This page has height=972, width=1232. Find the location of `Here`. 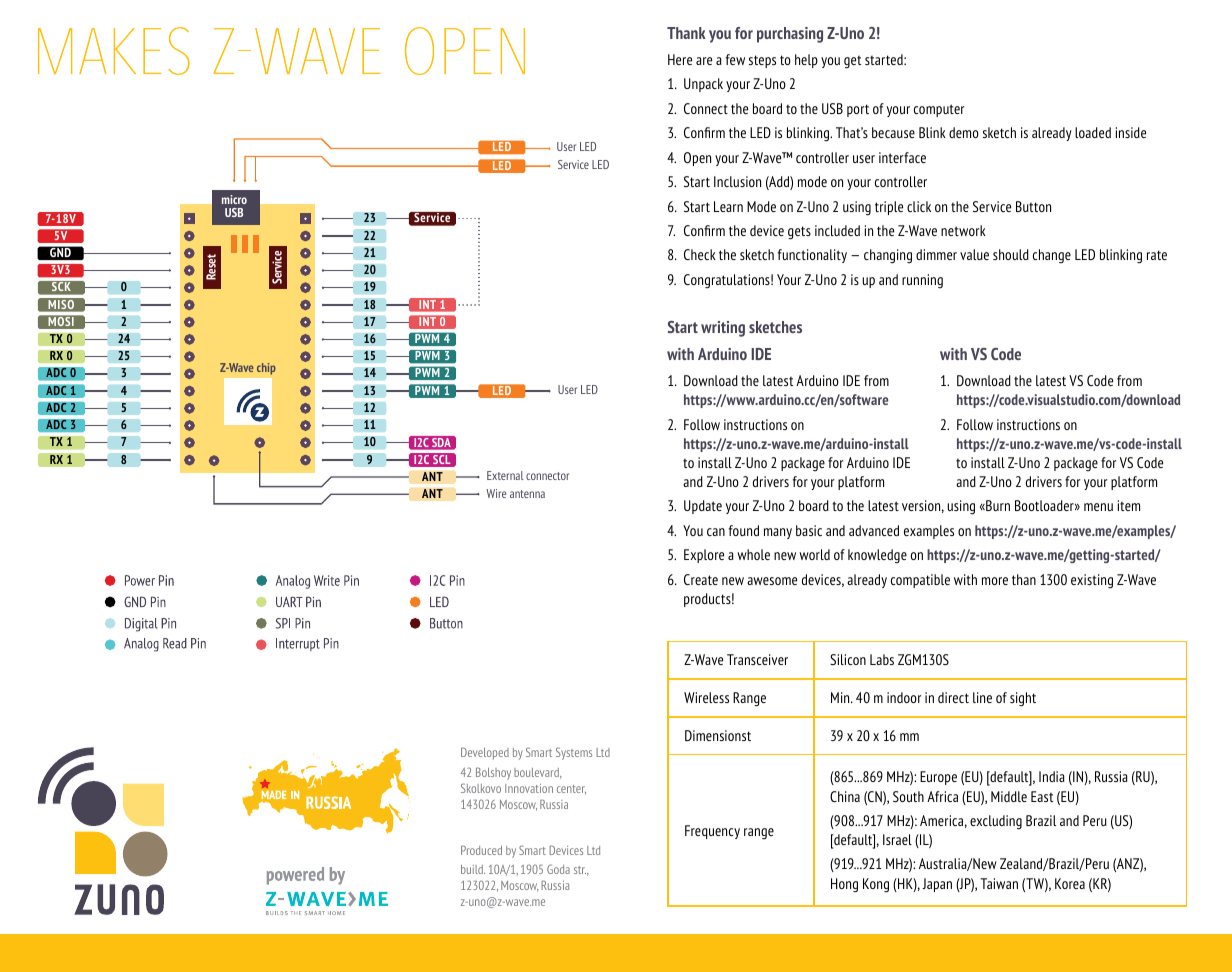

Here is located at coordinates (680, 59).
